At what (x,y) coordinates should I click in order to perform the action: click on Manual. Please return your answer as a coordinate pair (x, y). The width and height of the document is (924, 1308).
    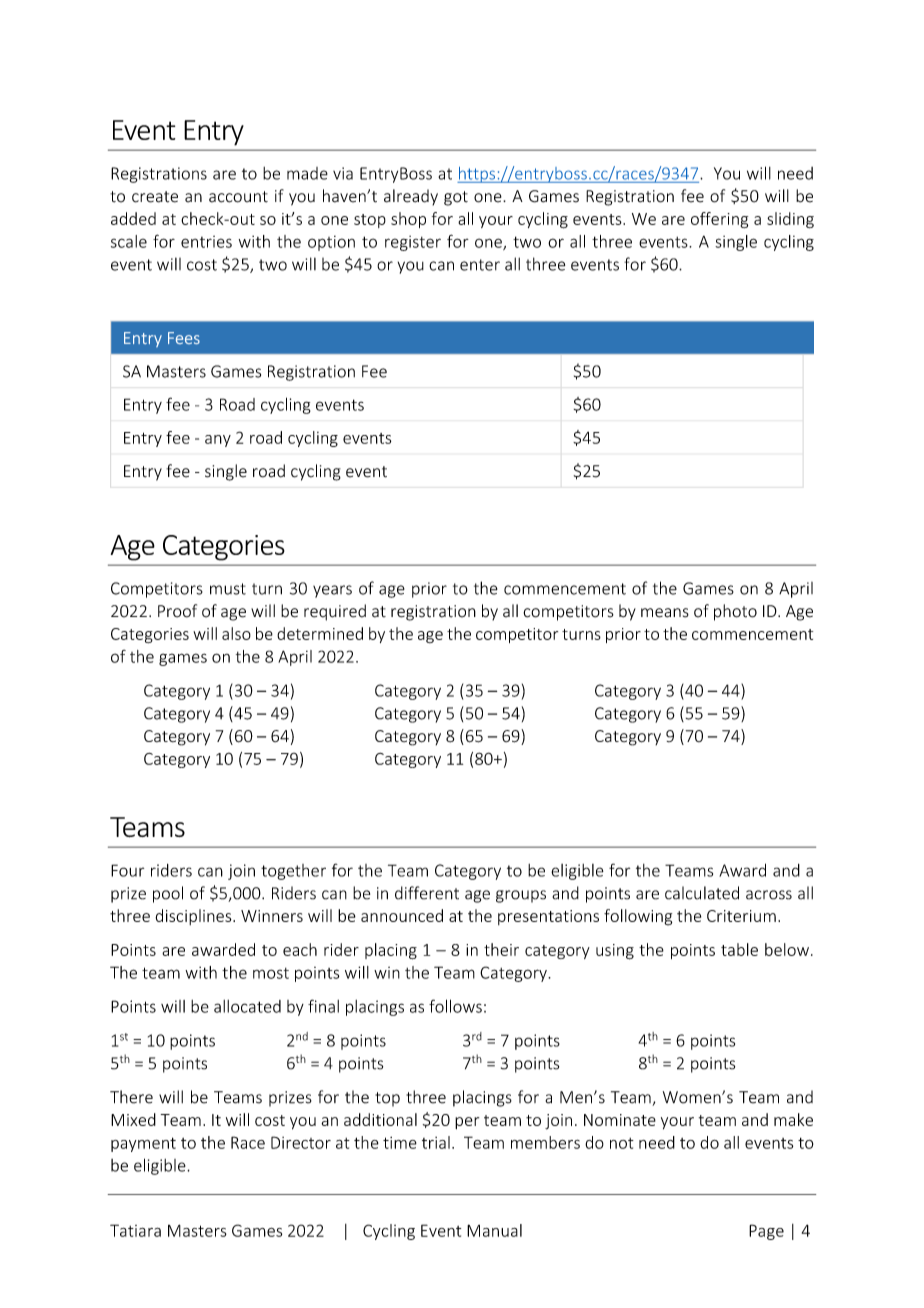
    Looking at the image, I should click on (494, 1230).
